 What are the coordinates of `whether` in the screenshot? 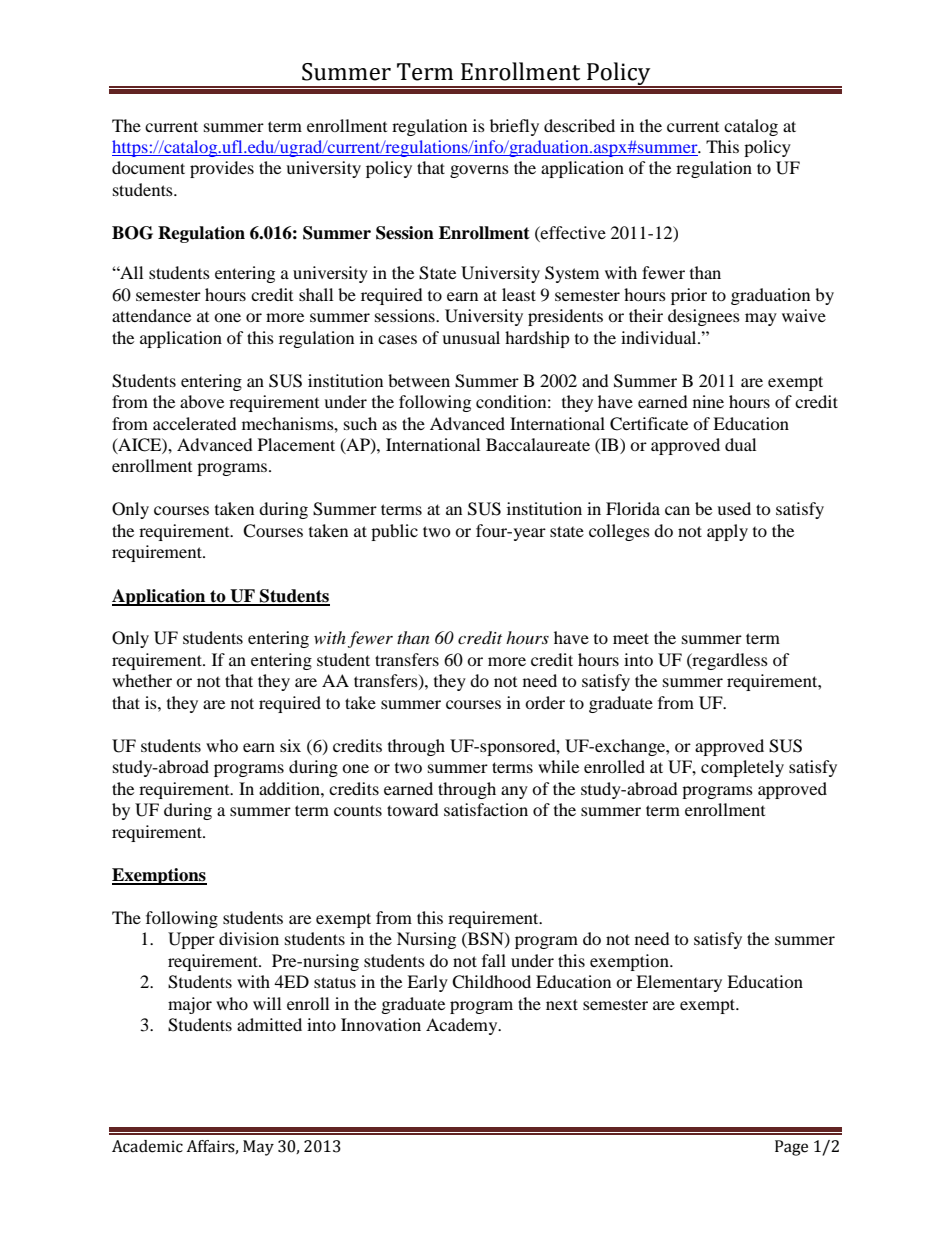 It's located at (142, 680).
